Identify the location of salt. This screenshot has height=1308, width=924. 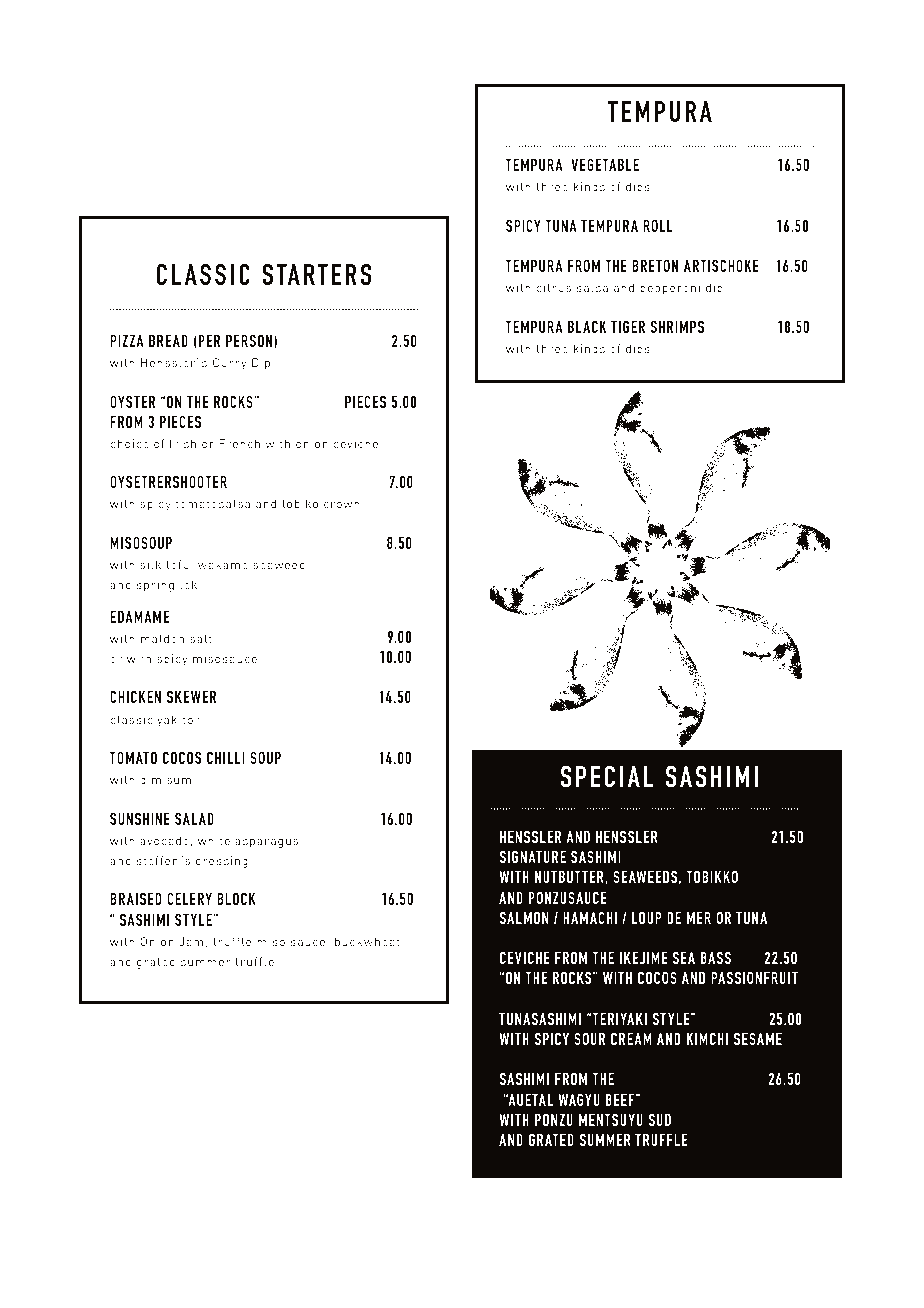
(201, 638).
